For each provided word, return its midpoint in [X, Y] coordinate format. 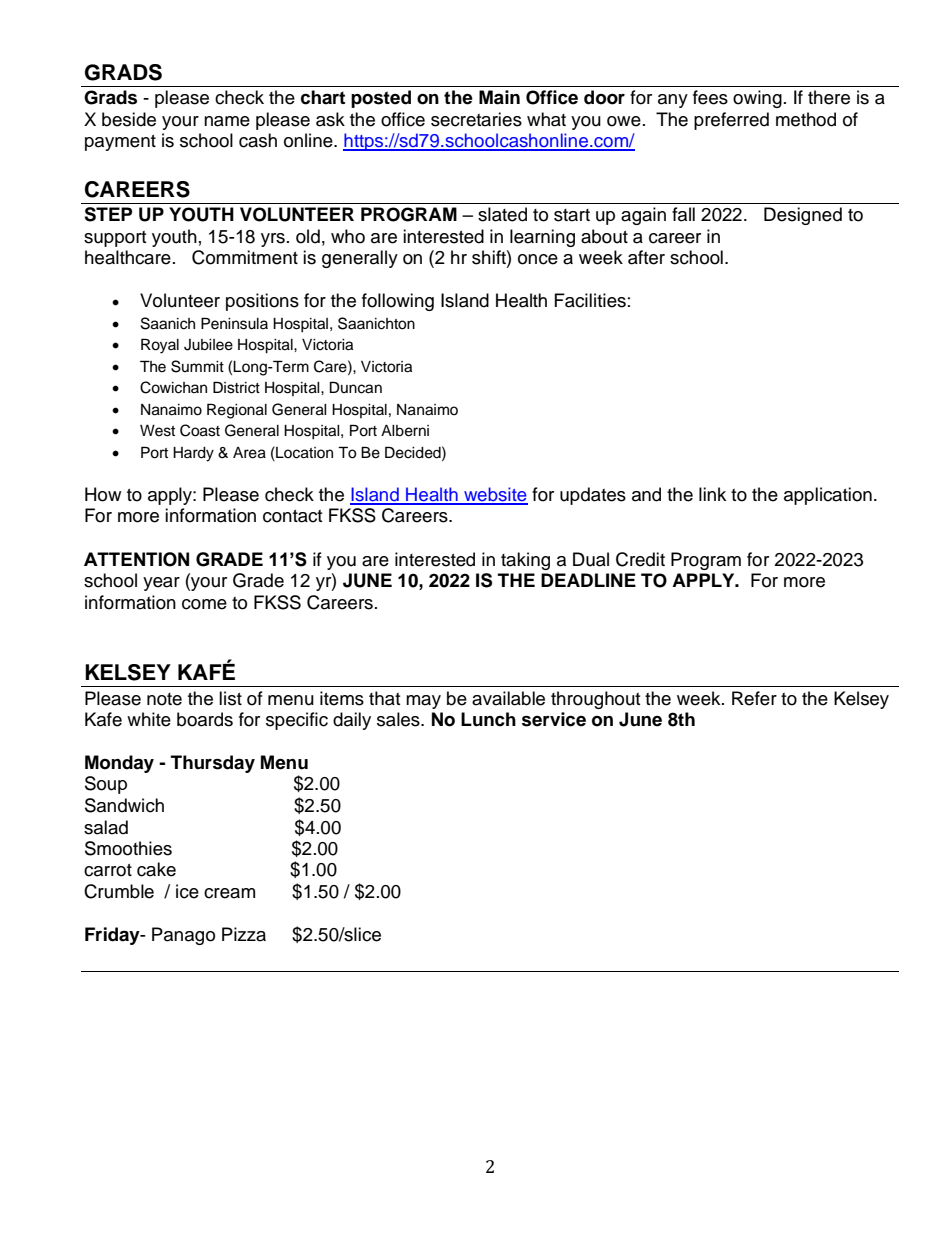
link [712, 494]
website [495, 495]
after [646, 257]
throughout [595, 700]
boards [205, 719]
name [227, 121]
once [538, 259]
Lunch [488, 719]
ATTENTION [136, 559]
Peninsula [234, 323]
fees [710, 97]
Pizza [244, 934]
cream [229, 893]
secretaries [476, 119]
